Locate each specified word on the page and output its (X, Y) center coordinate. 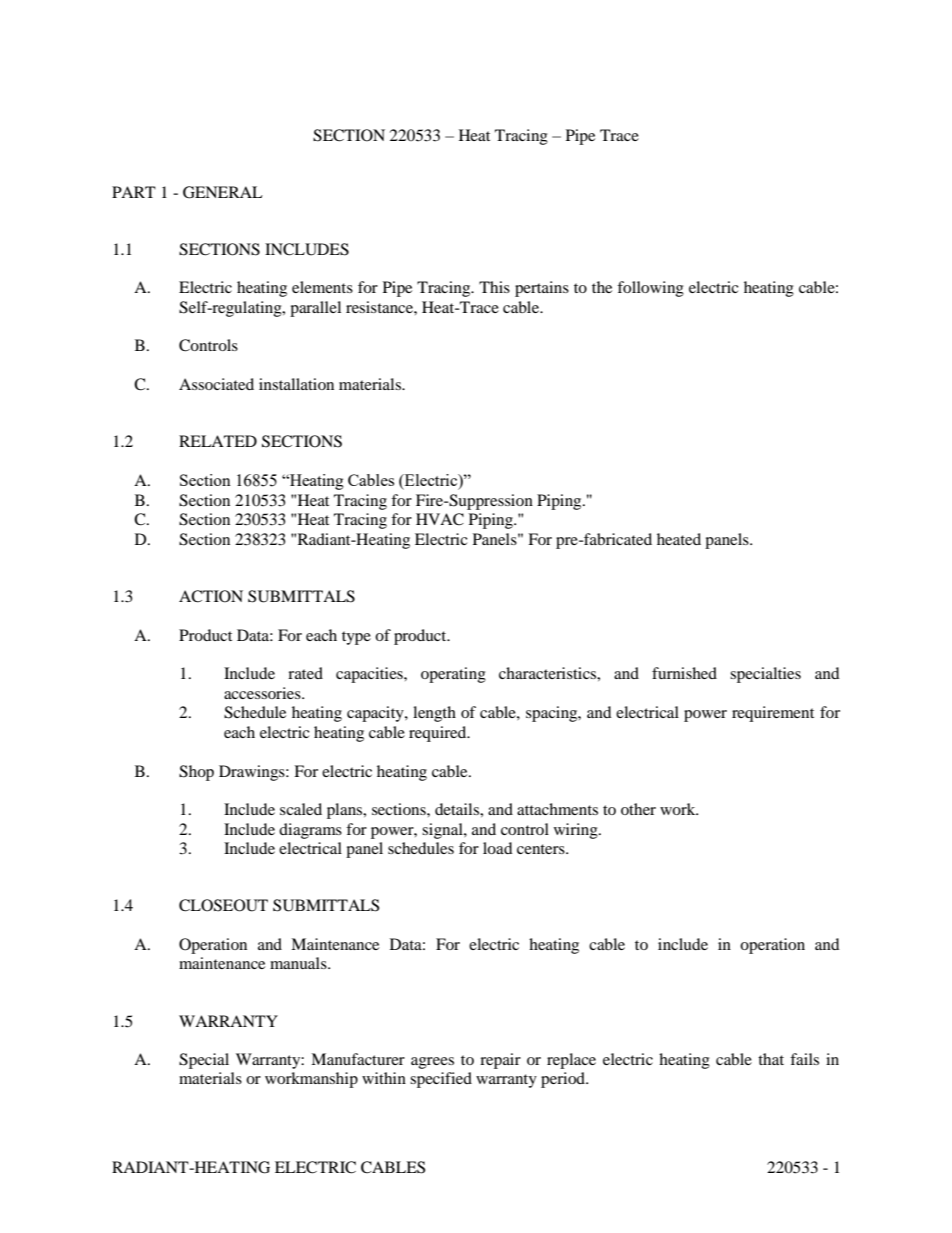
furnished (684, 673)
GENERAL (223, 192)
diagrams (310, 831)
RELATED (218, 441)
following (650, 289)
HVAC (440, 519)
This (494, 287)
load (498, 848)
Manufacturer (358, 1059)
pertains (542, 289)
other (638, 809)
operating (453, 675)
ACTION (211, 596)
